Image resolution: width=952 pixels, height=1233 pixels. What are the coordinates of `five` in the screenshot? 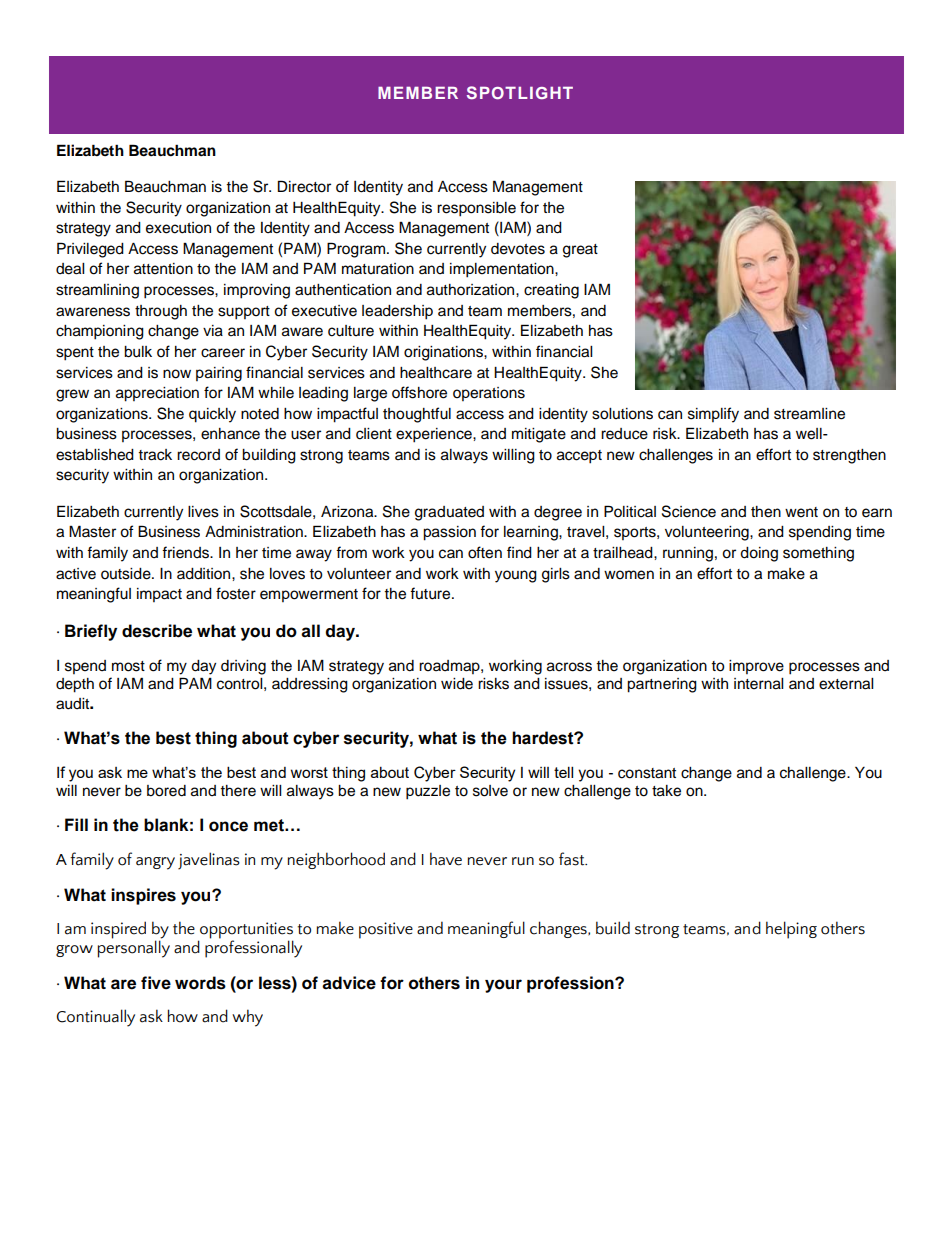 It's located at (156, 983).
